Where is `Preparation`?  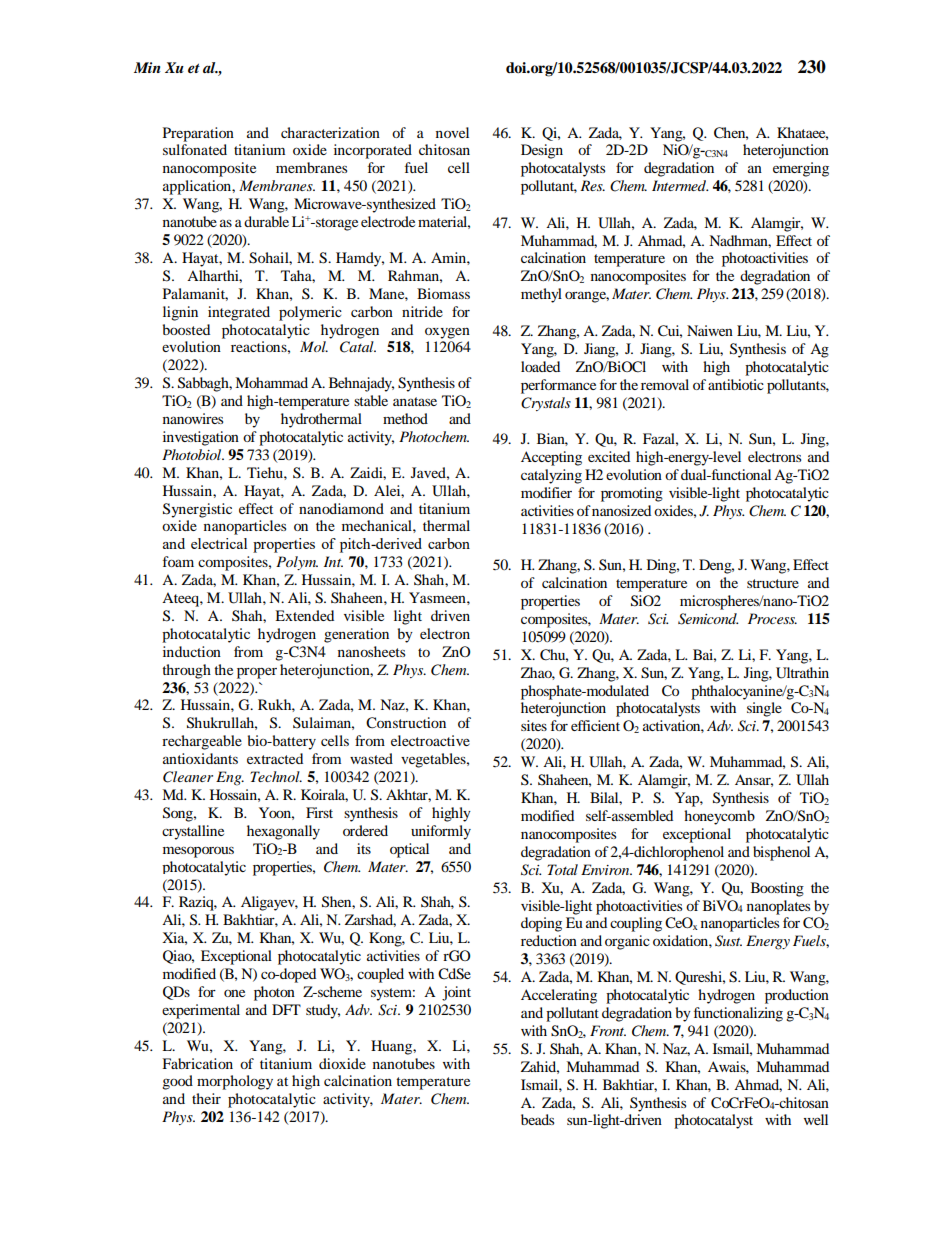
Preparation is located at coordinates (198, 134).
